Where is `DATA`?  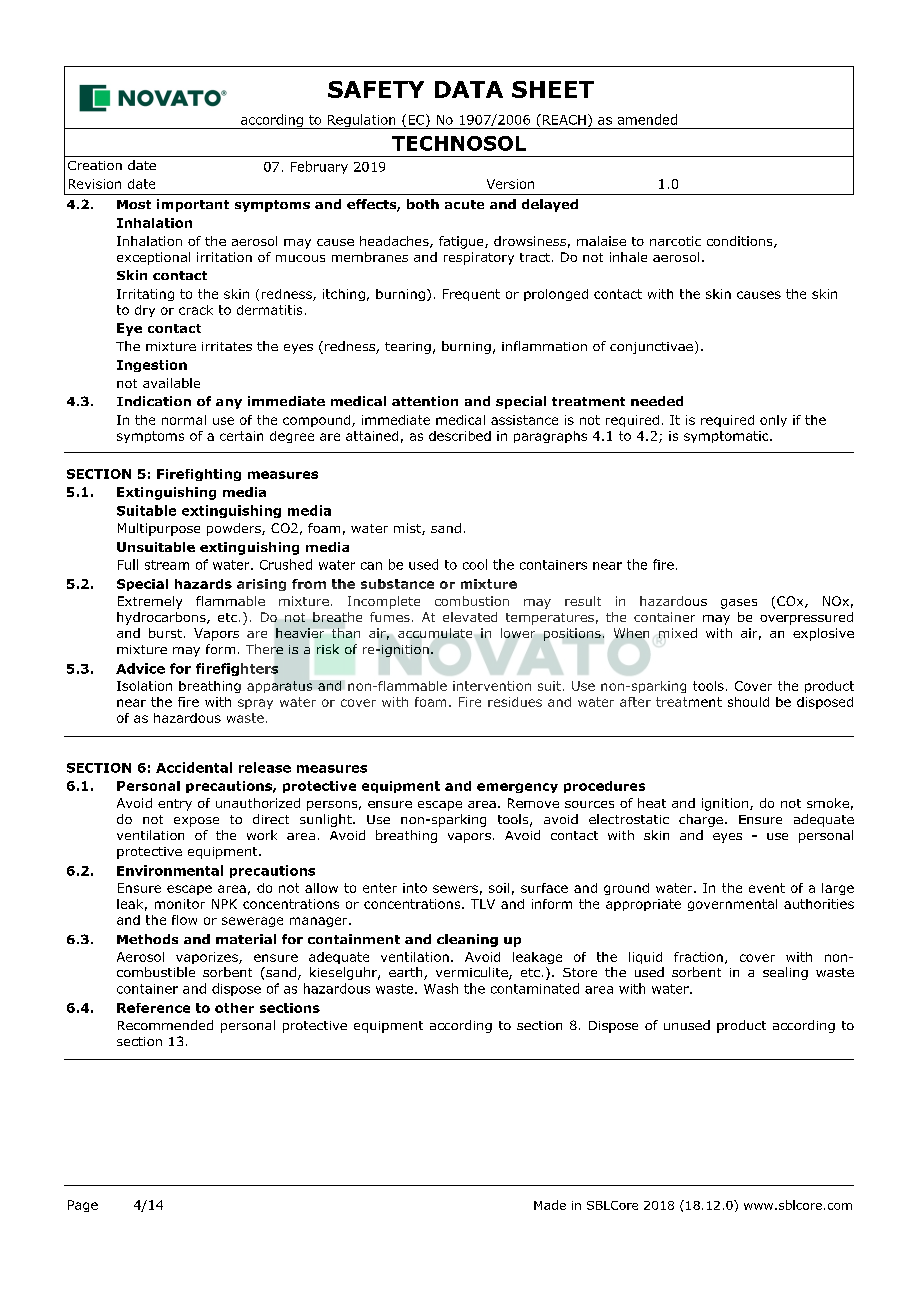 DATA is located at coordinates (469, 89).
